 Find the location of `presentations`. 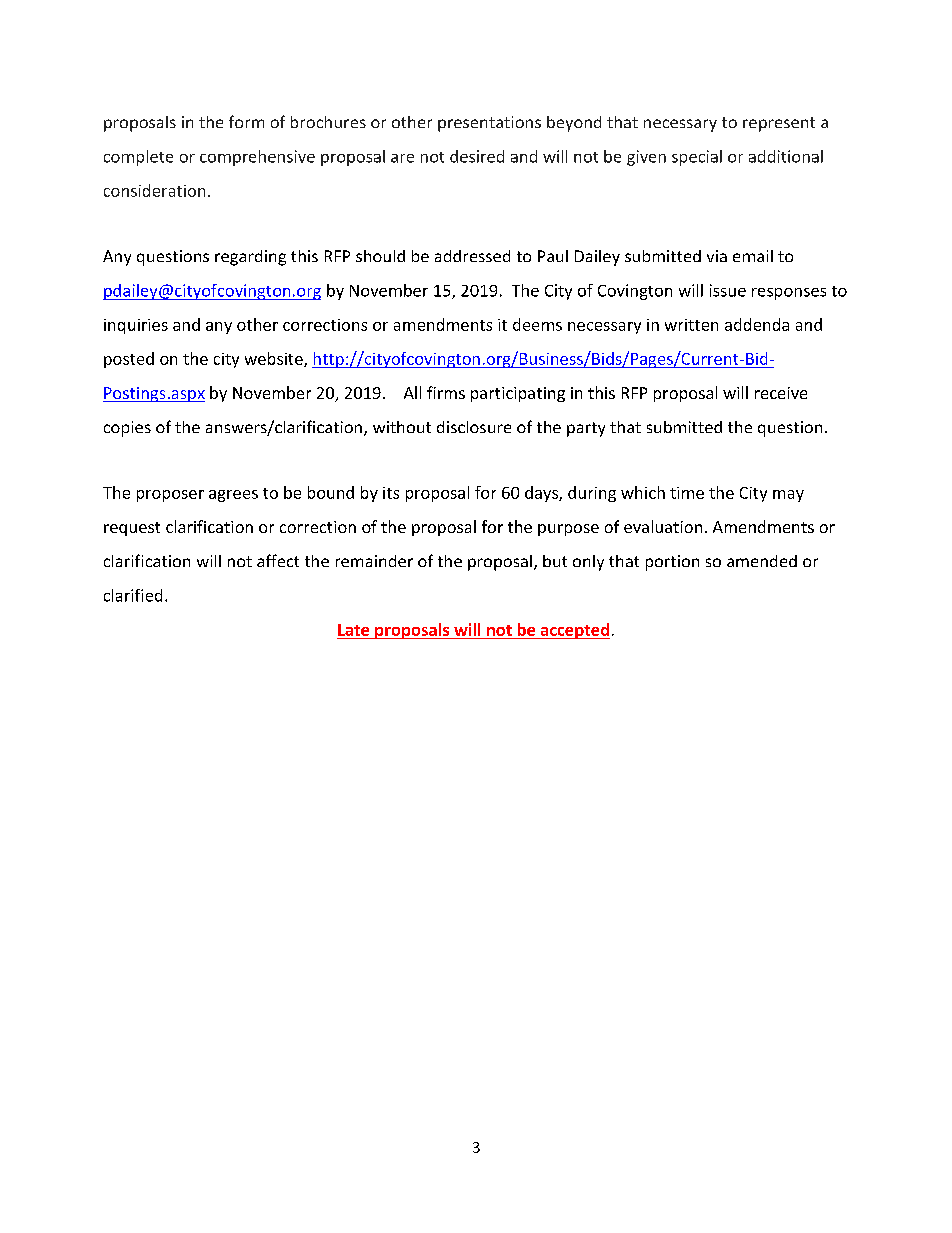

presentations is located at coordinates (489, 124).
